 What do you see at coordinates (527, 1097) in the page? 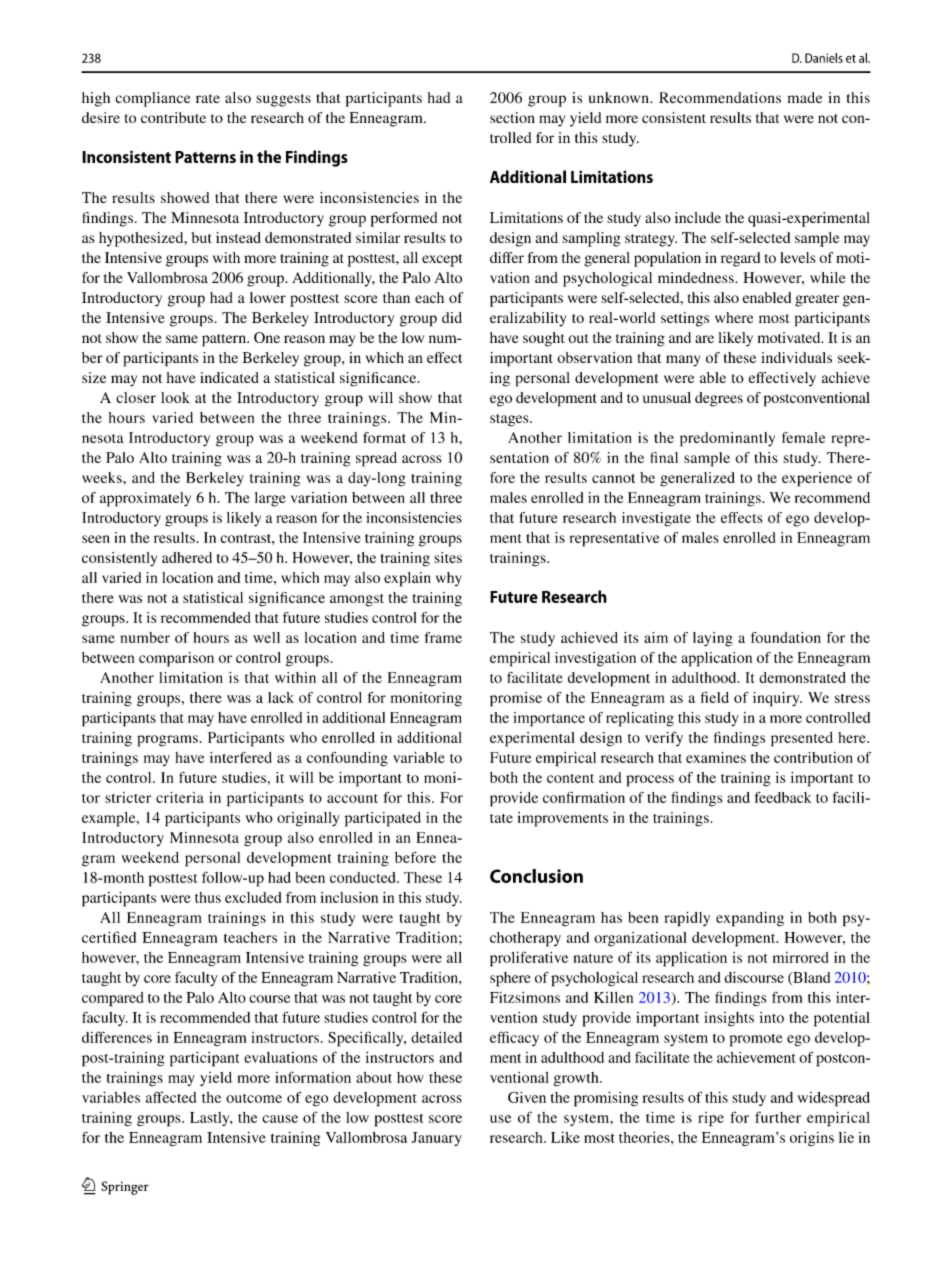
I see `Given` at bounding box center [527, 1097].
